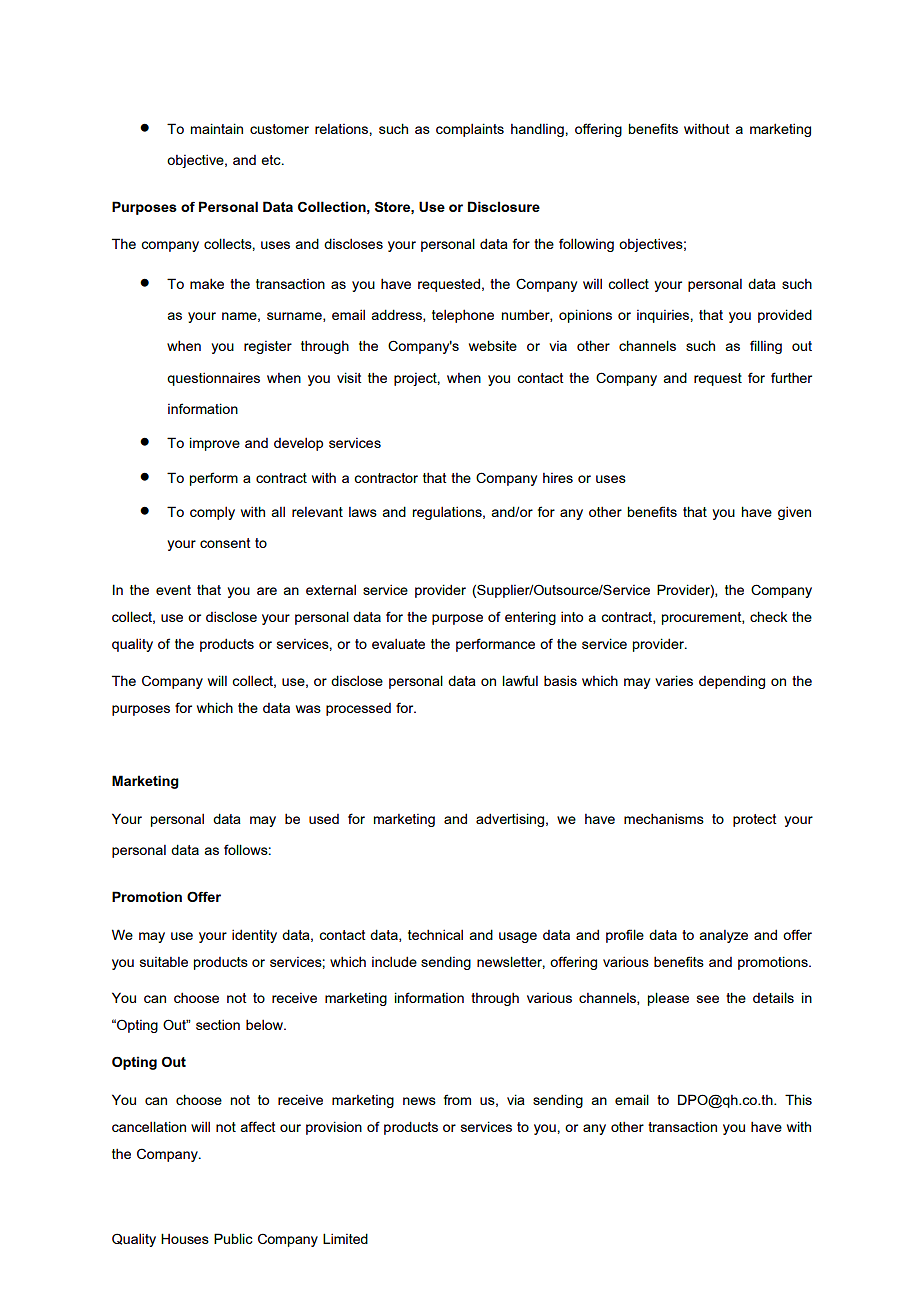 Image resolution: width=924 pixels, height=1308 pixels. Describe the element at coordinates (470, 130) in the screenshot. I see `complaints` at that location.
